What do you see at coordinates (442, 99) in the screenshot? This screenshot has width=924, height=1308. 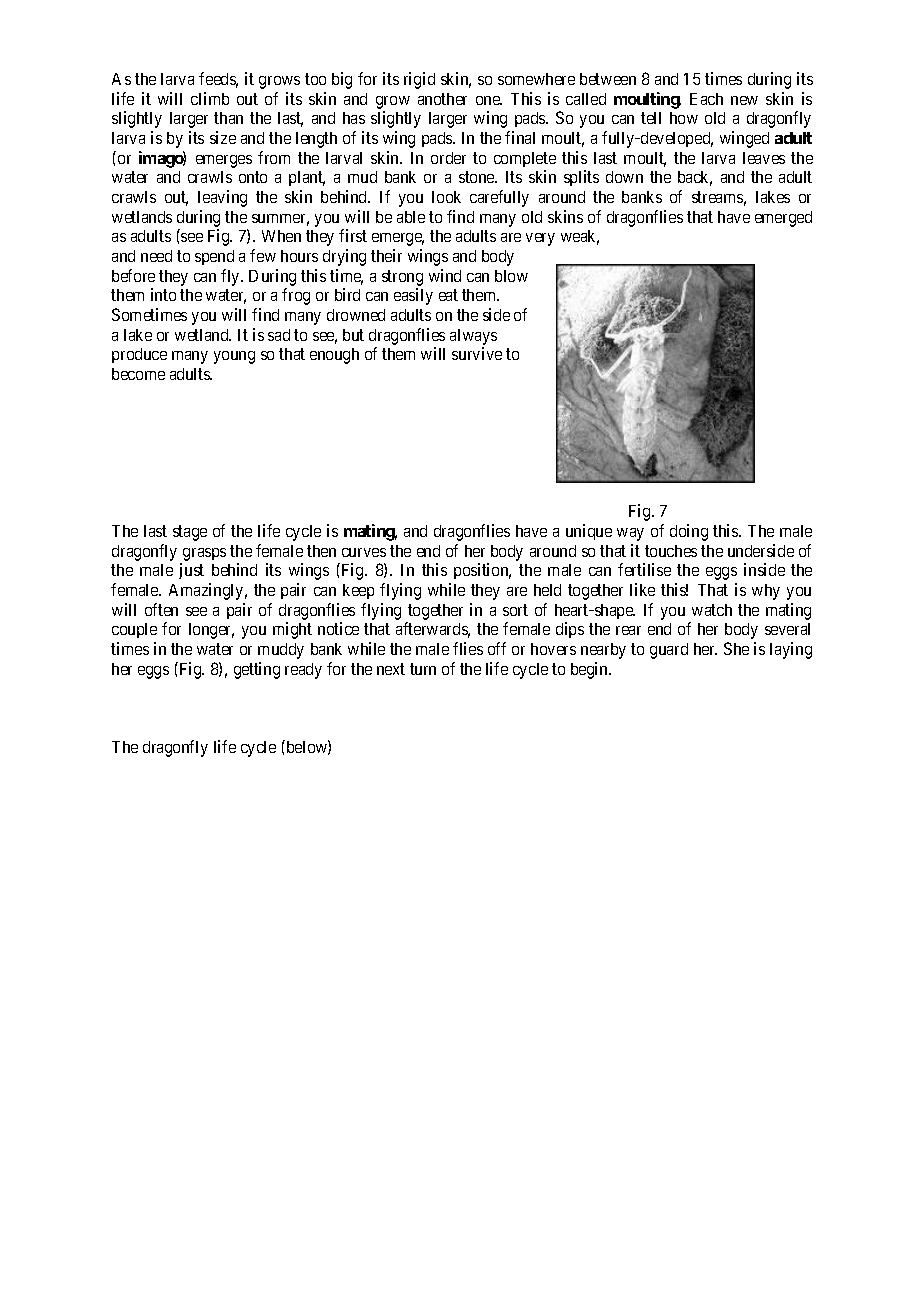 I see `another` at bounding box center [442, 99].
